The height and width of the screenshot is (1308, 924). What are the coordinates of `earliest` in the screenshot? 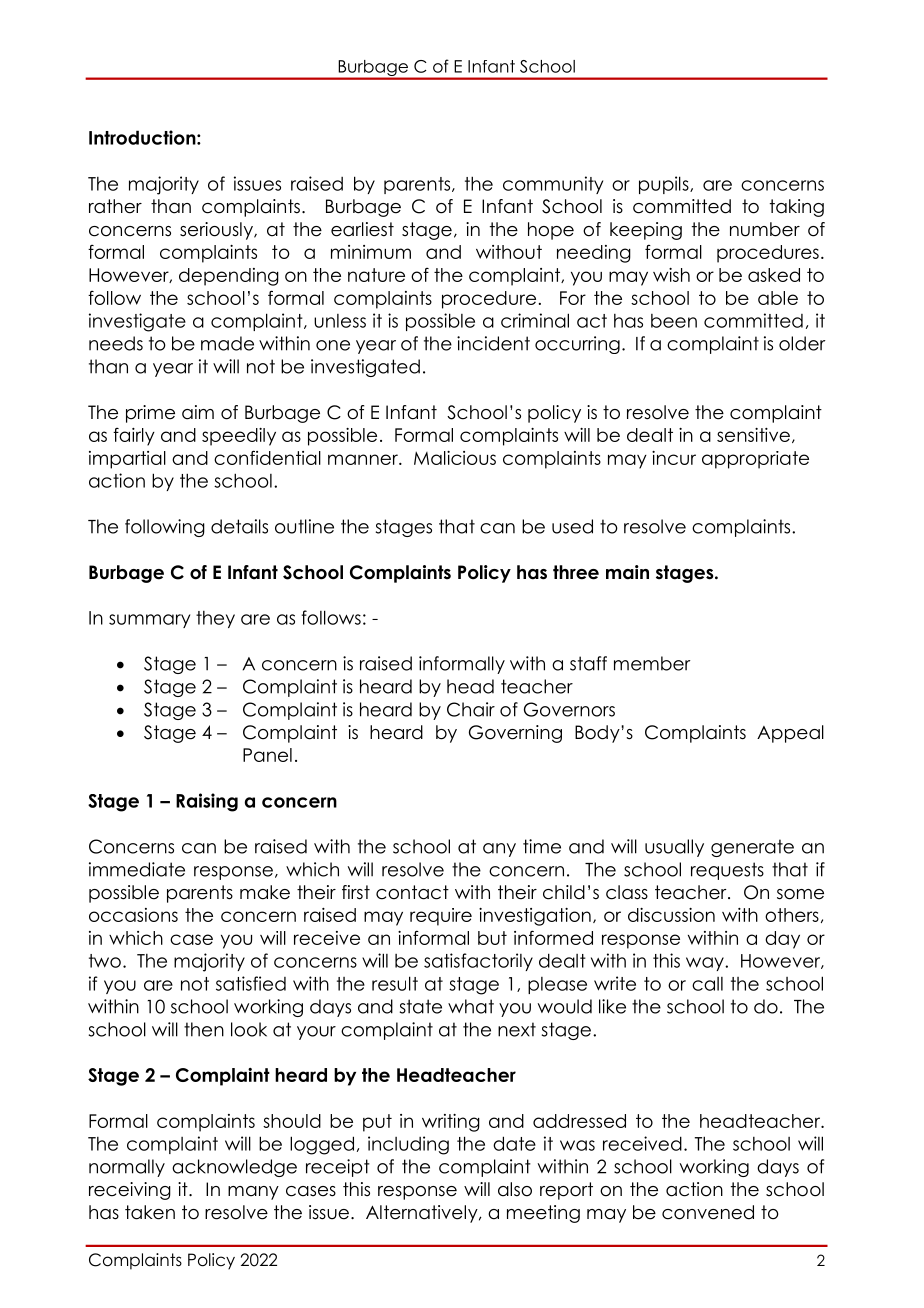 It's located at (362, 229).
